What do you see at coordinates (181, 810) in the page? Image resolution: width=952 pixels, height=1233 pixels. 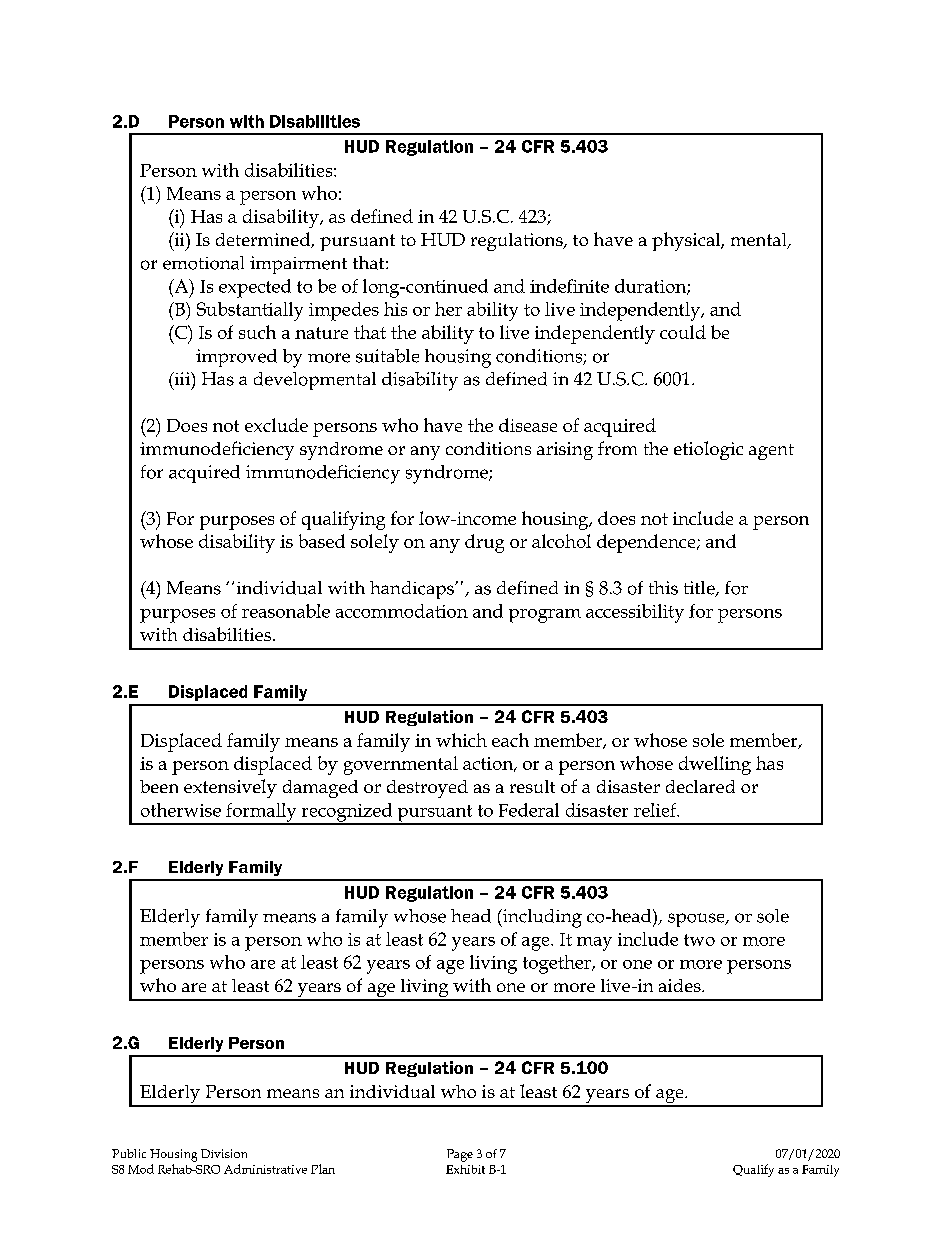 I see `otherwise` at bounding box center [181, 810].
